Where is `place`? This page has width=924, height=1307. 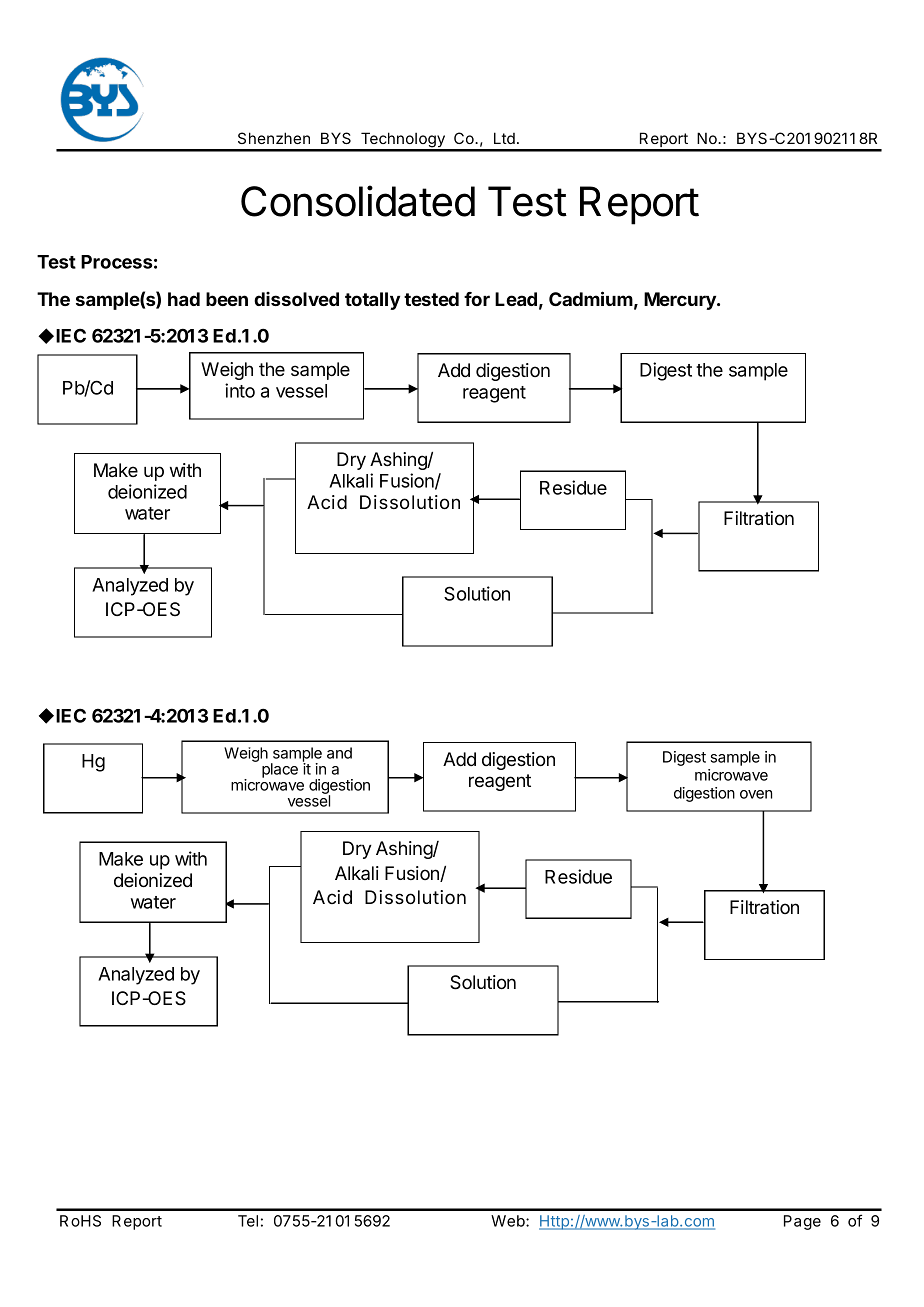
place is located at coordinates (280, 770).
